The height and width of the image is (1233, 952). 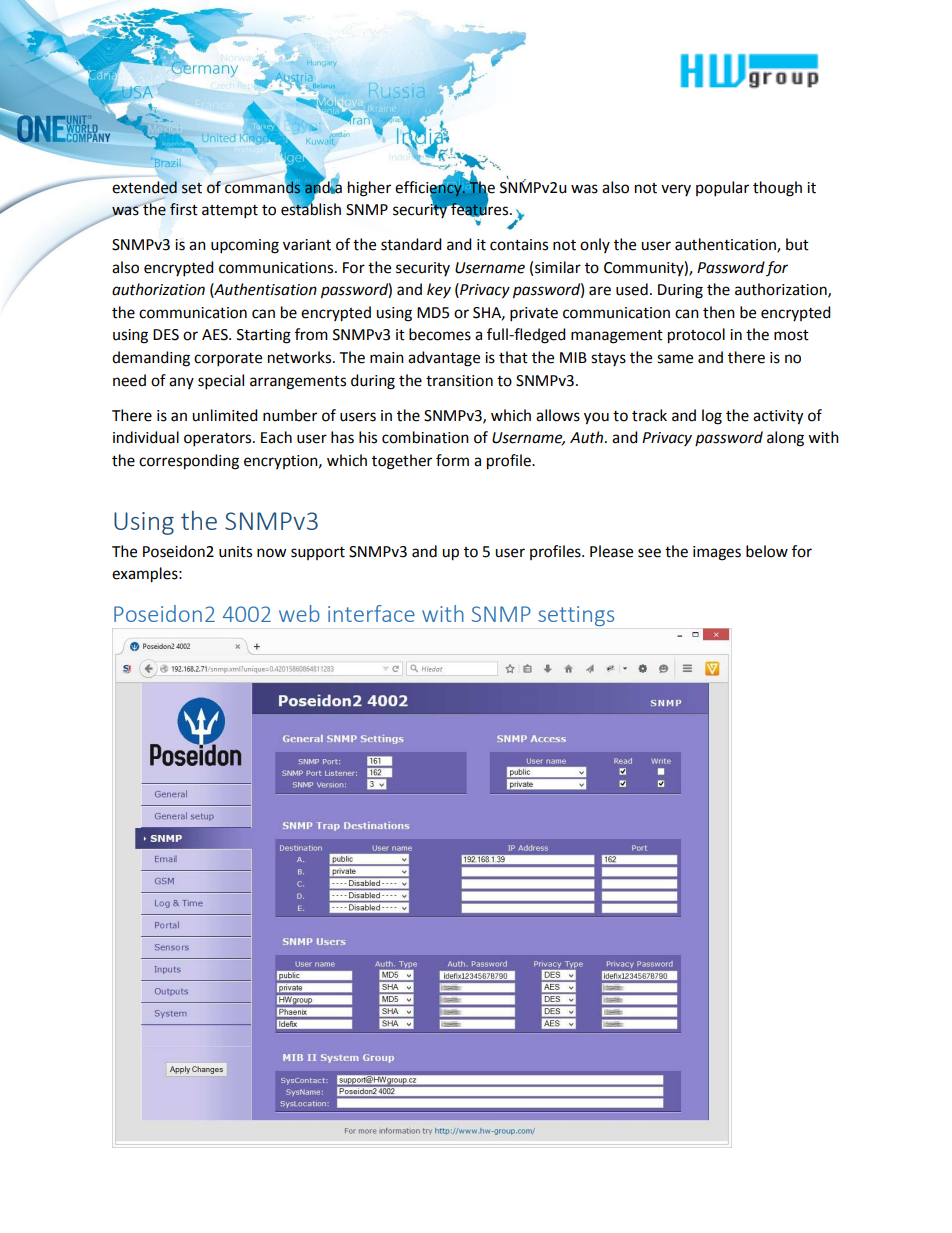 What do you see at coordinates (439, 290) in the image?
I see `key` at bounding box center [439, 290].
